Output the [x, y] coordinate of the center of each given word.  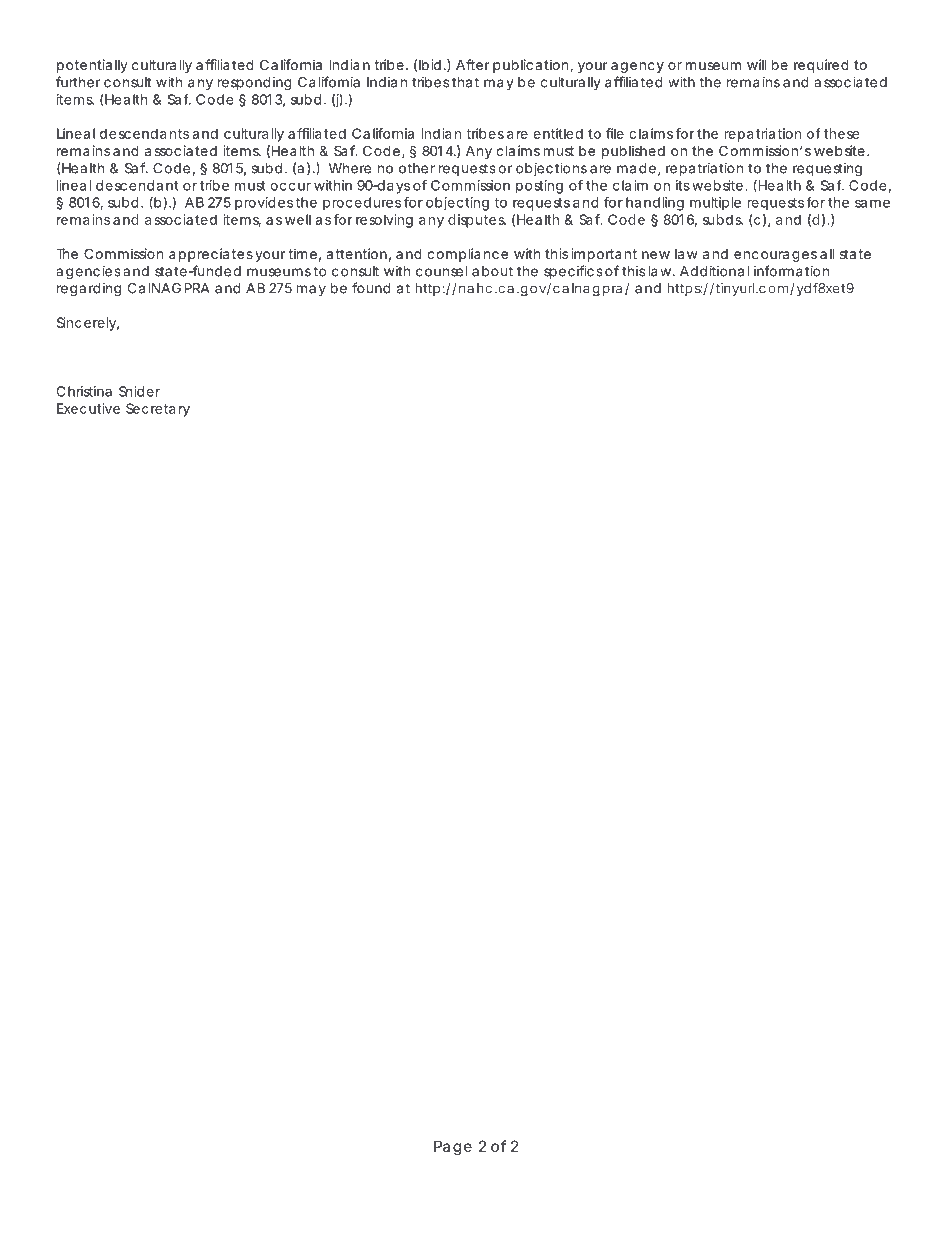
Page [453, 1148]
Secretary [158, 410]
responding [255, 84]
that [465, 82]
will [757, 64]
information [791, 271]
